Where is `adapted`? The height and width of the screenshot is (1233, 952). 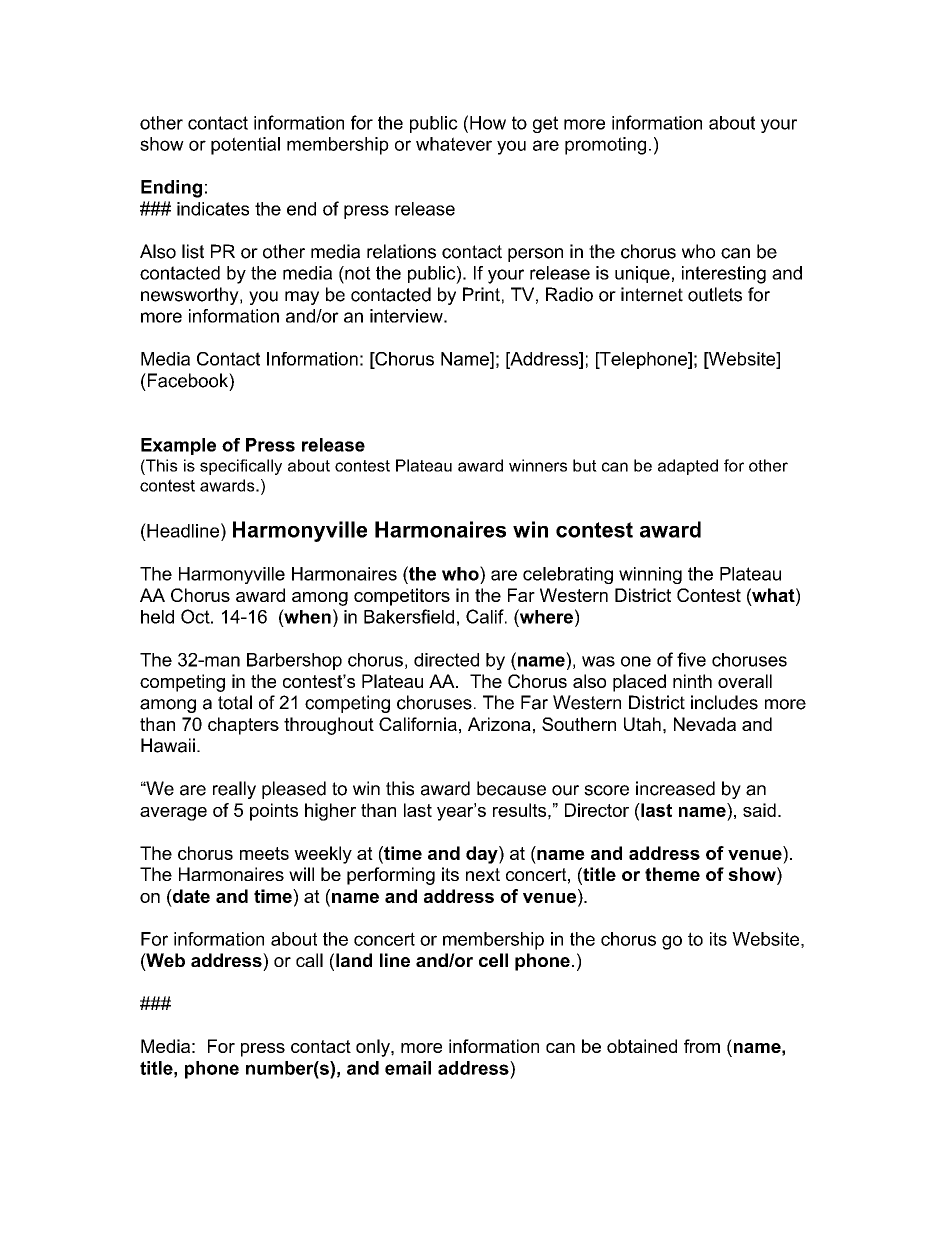
adapted is located at coordinates (688, 467).
